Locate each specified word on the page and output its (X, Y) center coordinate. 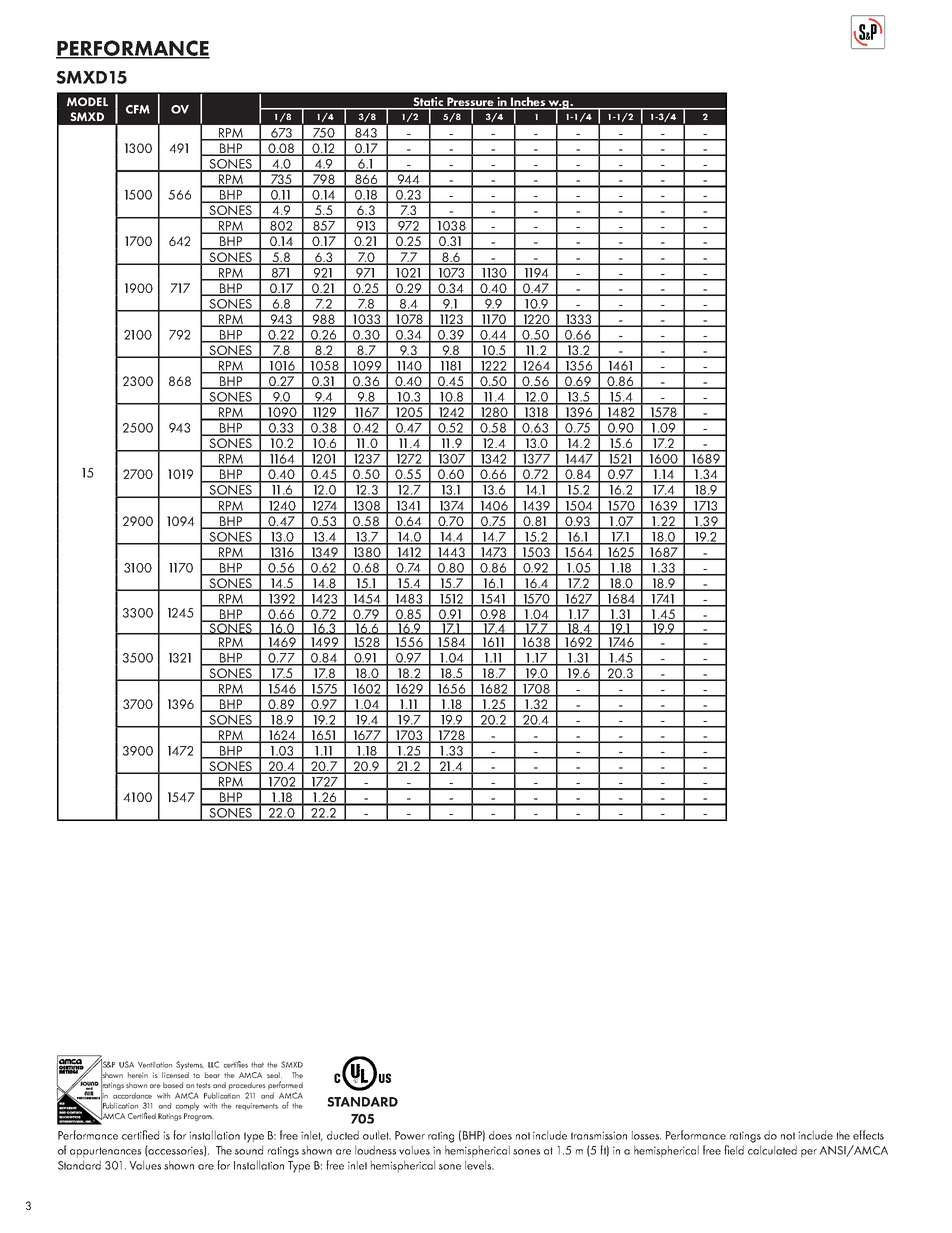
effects (868, 1135)
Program (199, 1117)
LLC (213, 1064)
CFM (138, 109)
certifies (236, 1064)
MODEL (87, 101)
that (257, 1064)
